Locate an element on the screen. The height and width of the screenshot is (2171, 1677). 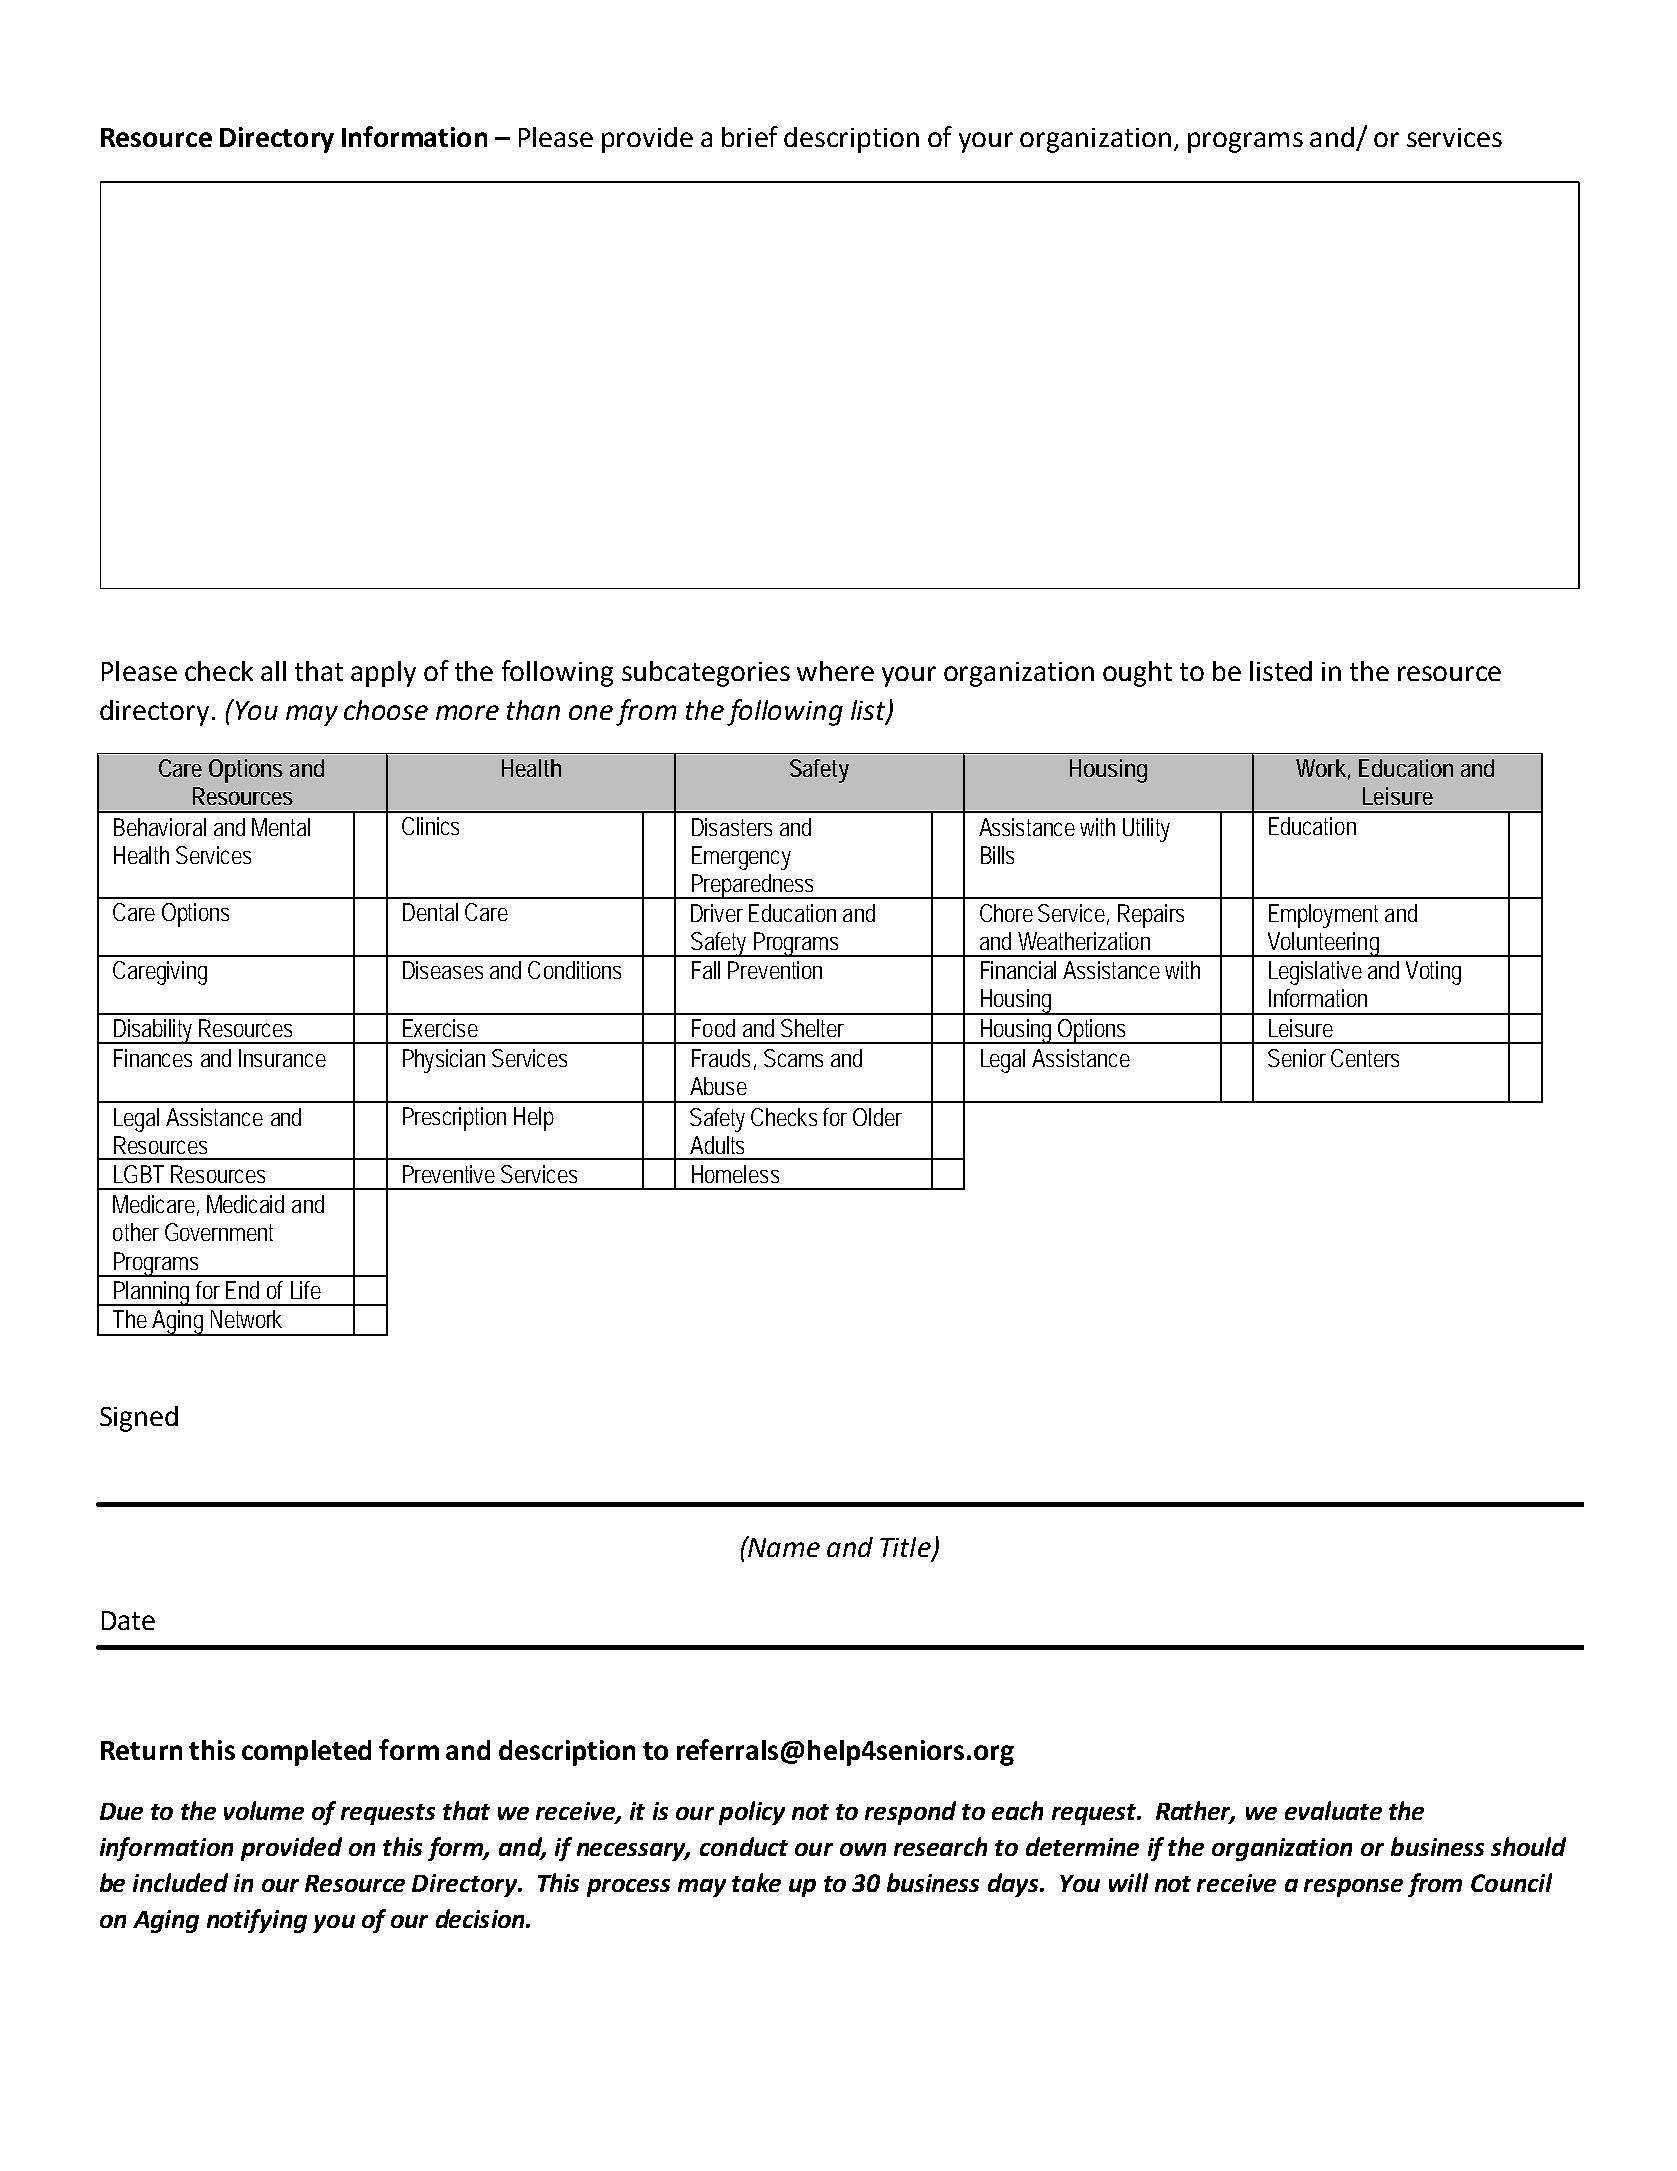
notifying is located at coordinates (257, 1921).
